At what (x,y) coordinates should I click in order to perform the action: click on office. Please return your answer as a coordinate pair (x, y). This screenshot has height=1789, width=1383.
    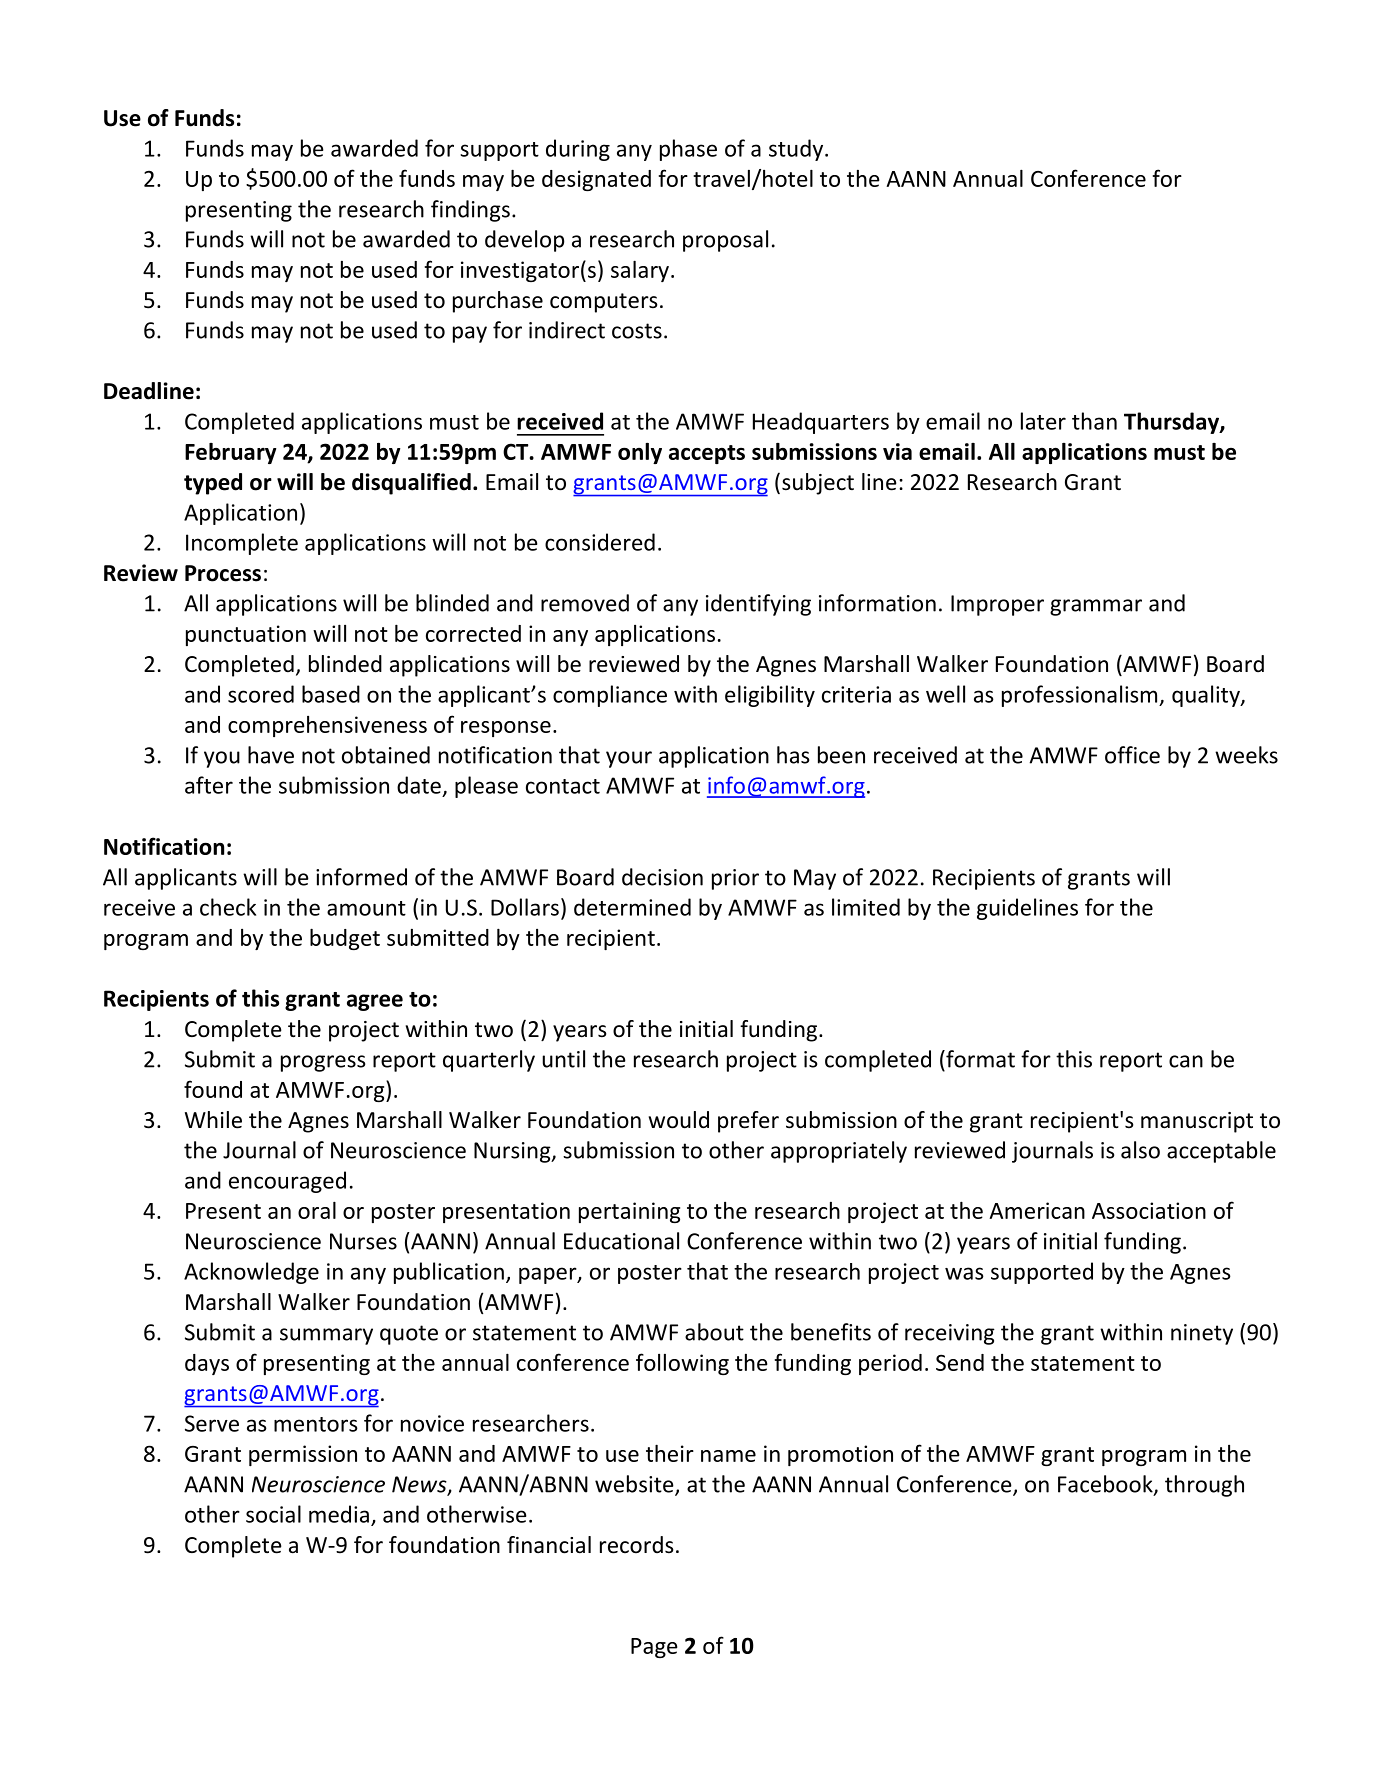
    Looking at the image, I should click on (1132, 755).
